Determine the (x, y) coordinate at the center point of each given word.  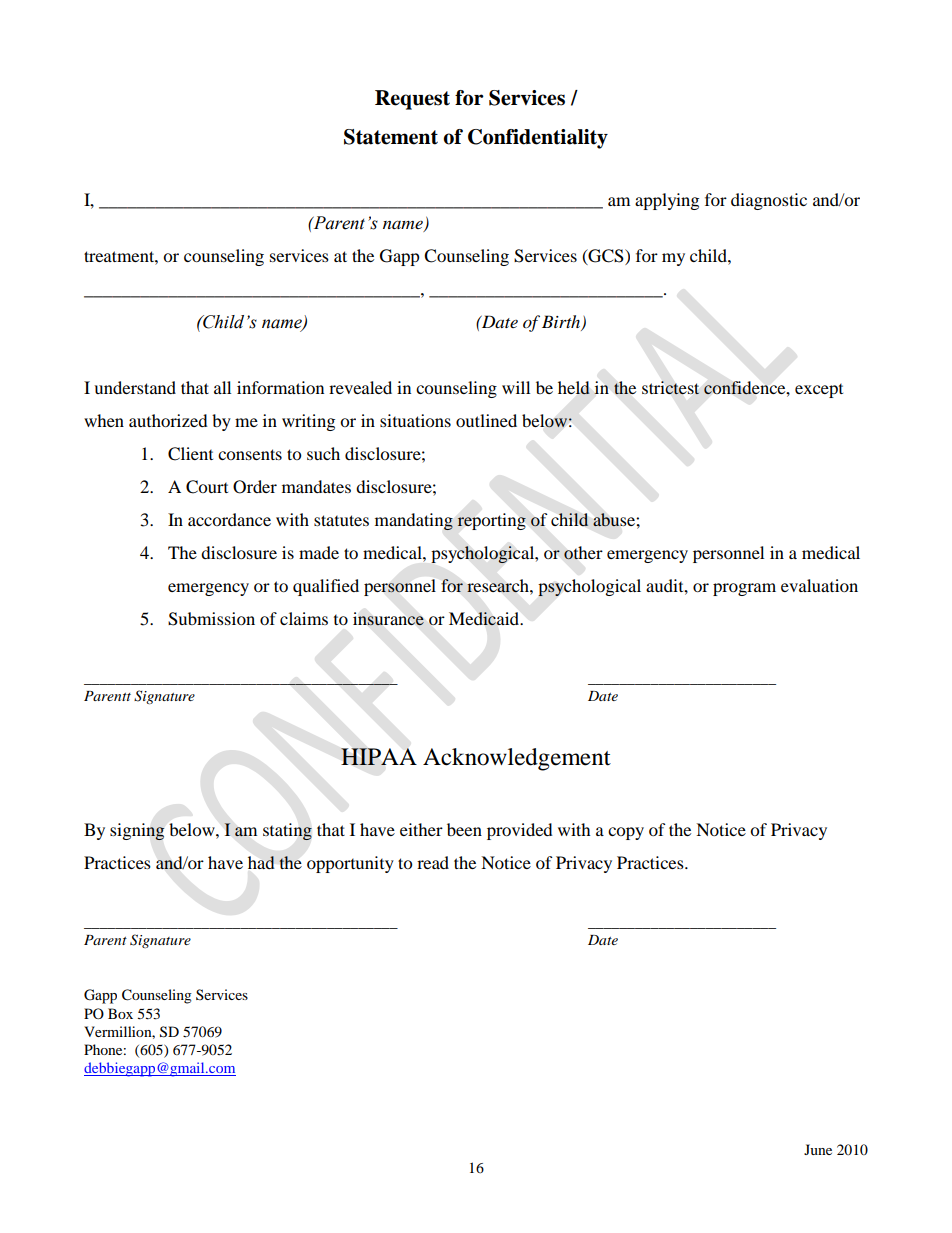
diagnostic (769, 201)
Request (412, 100)
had (261, 862)
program (744, 589)
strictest (671, 388)
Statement (391, 137)
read (433, 862)
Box (120, 1013)
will (516, 387)
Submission (211, 619)
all (222, 387)
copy (626, 833)
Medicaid (485, 619)
